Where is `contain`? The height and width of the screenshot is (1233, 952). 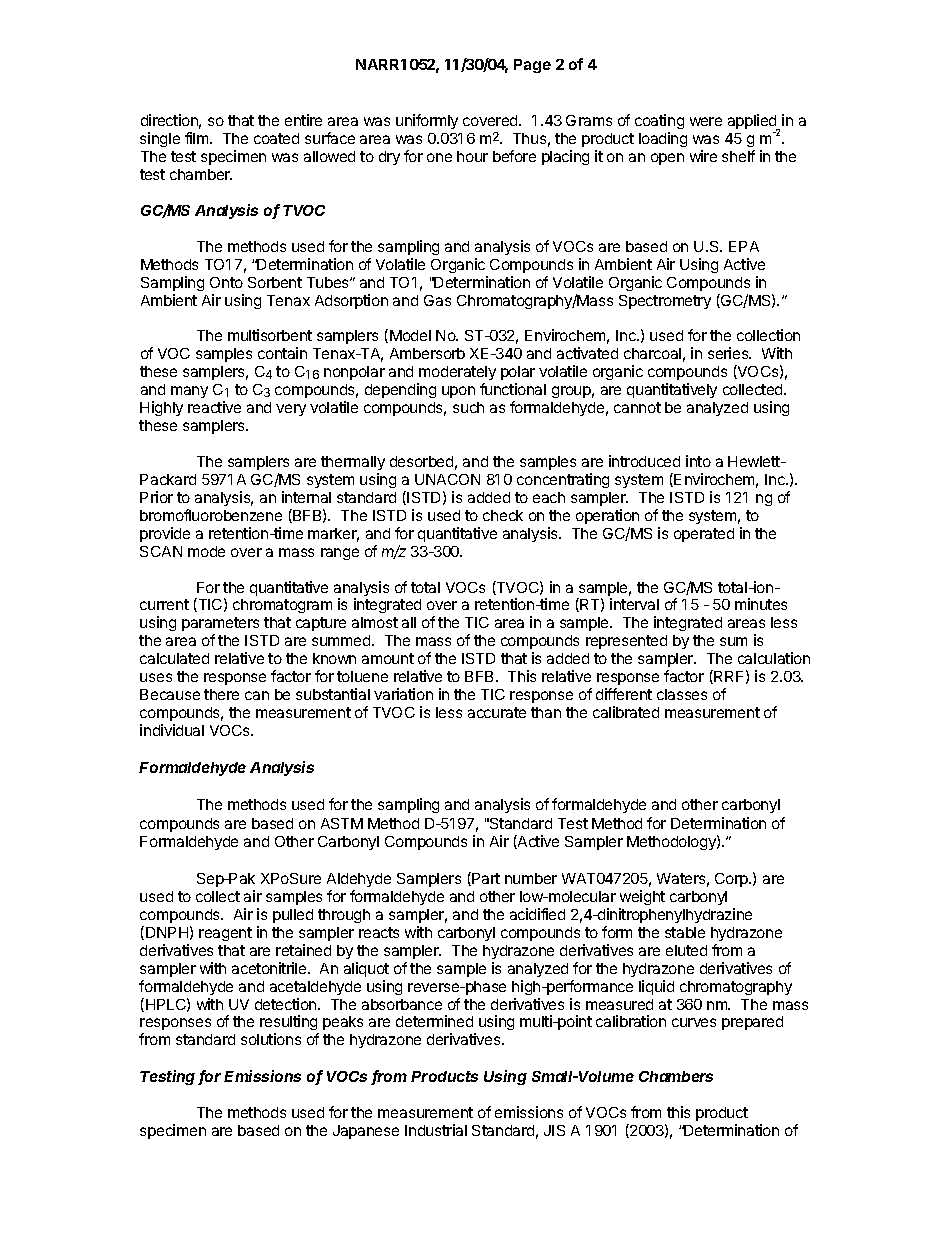
contain is located at coordinates (282, 353).
